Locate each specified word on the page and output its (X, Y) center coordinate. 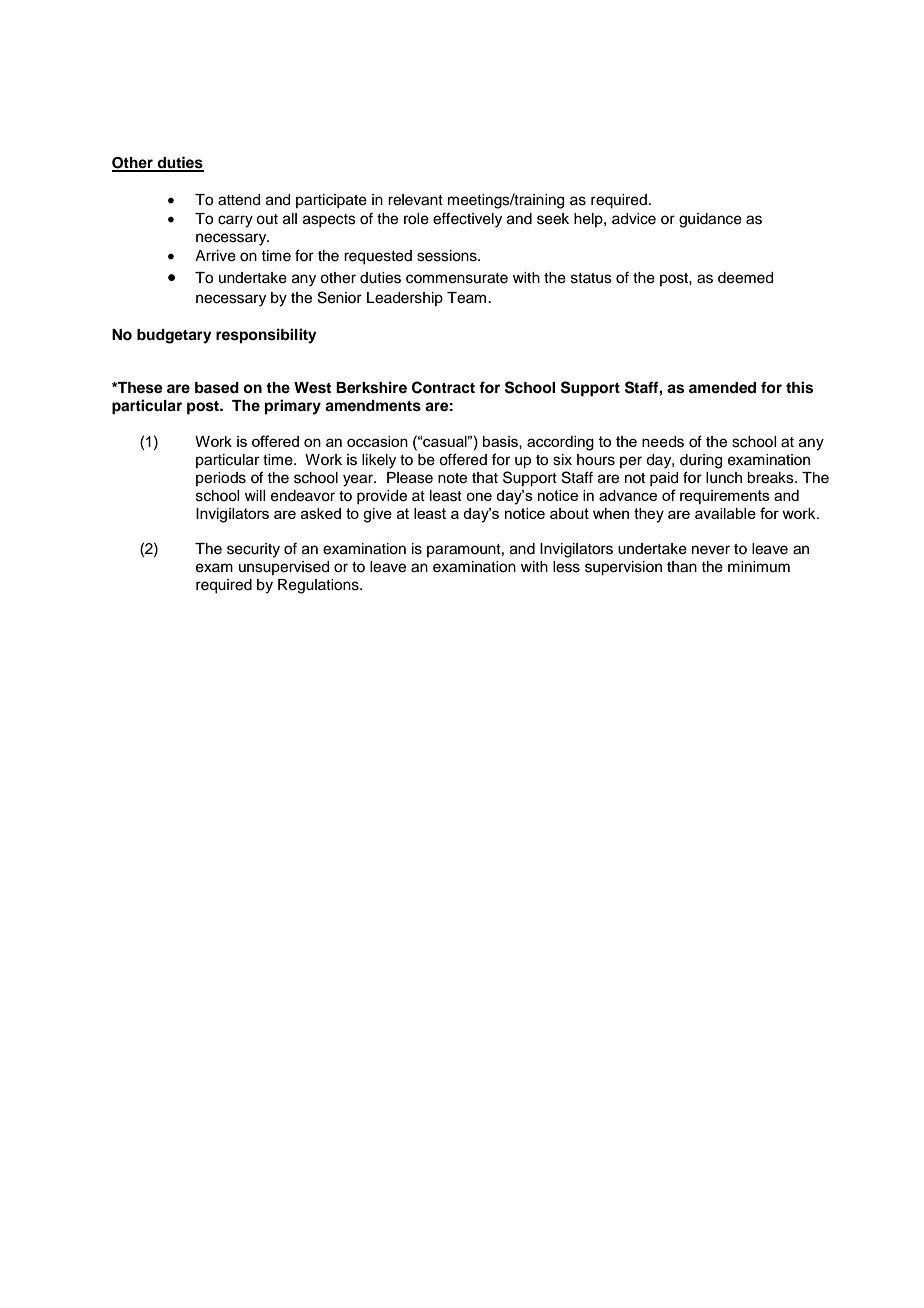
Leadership (405, 299)
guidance (710, 220)
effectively (467, 220)
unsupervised (284, 568)
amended (722, 388)
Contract (443, 387)
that (485, 478)
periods (221, 479)
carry (235, 221)
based (217, 388)
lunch (724, 478)
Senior (340, 297)
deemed (745, 278)
